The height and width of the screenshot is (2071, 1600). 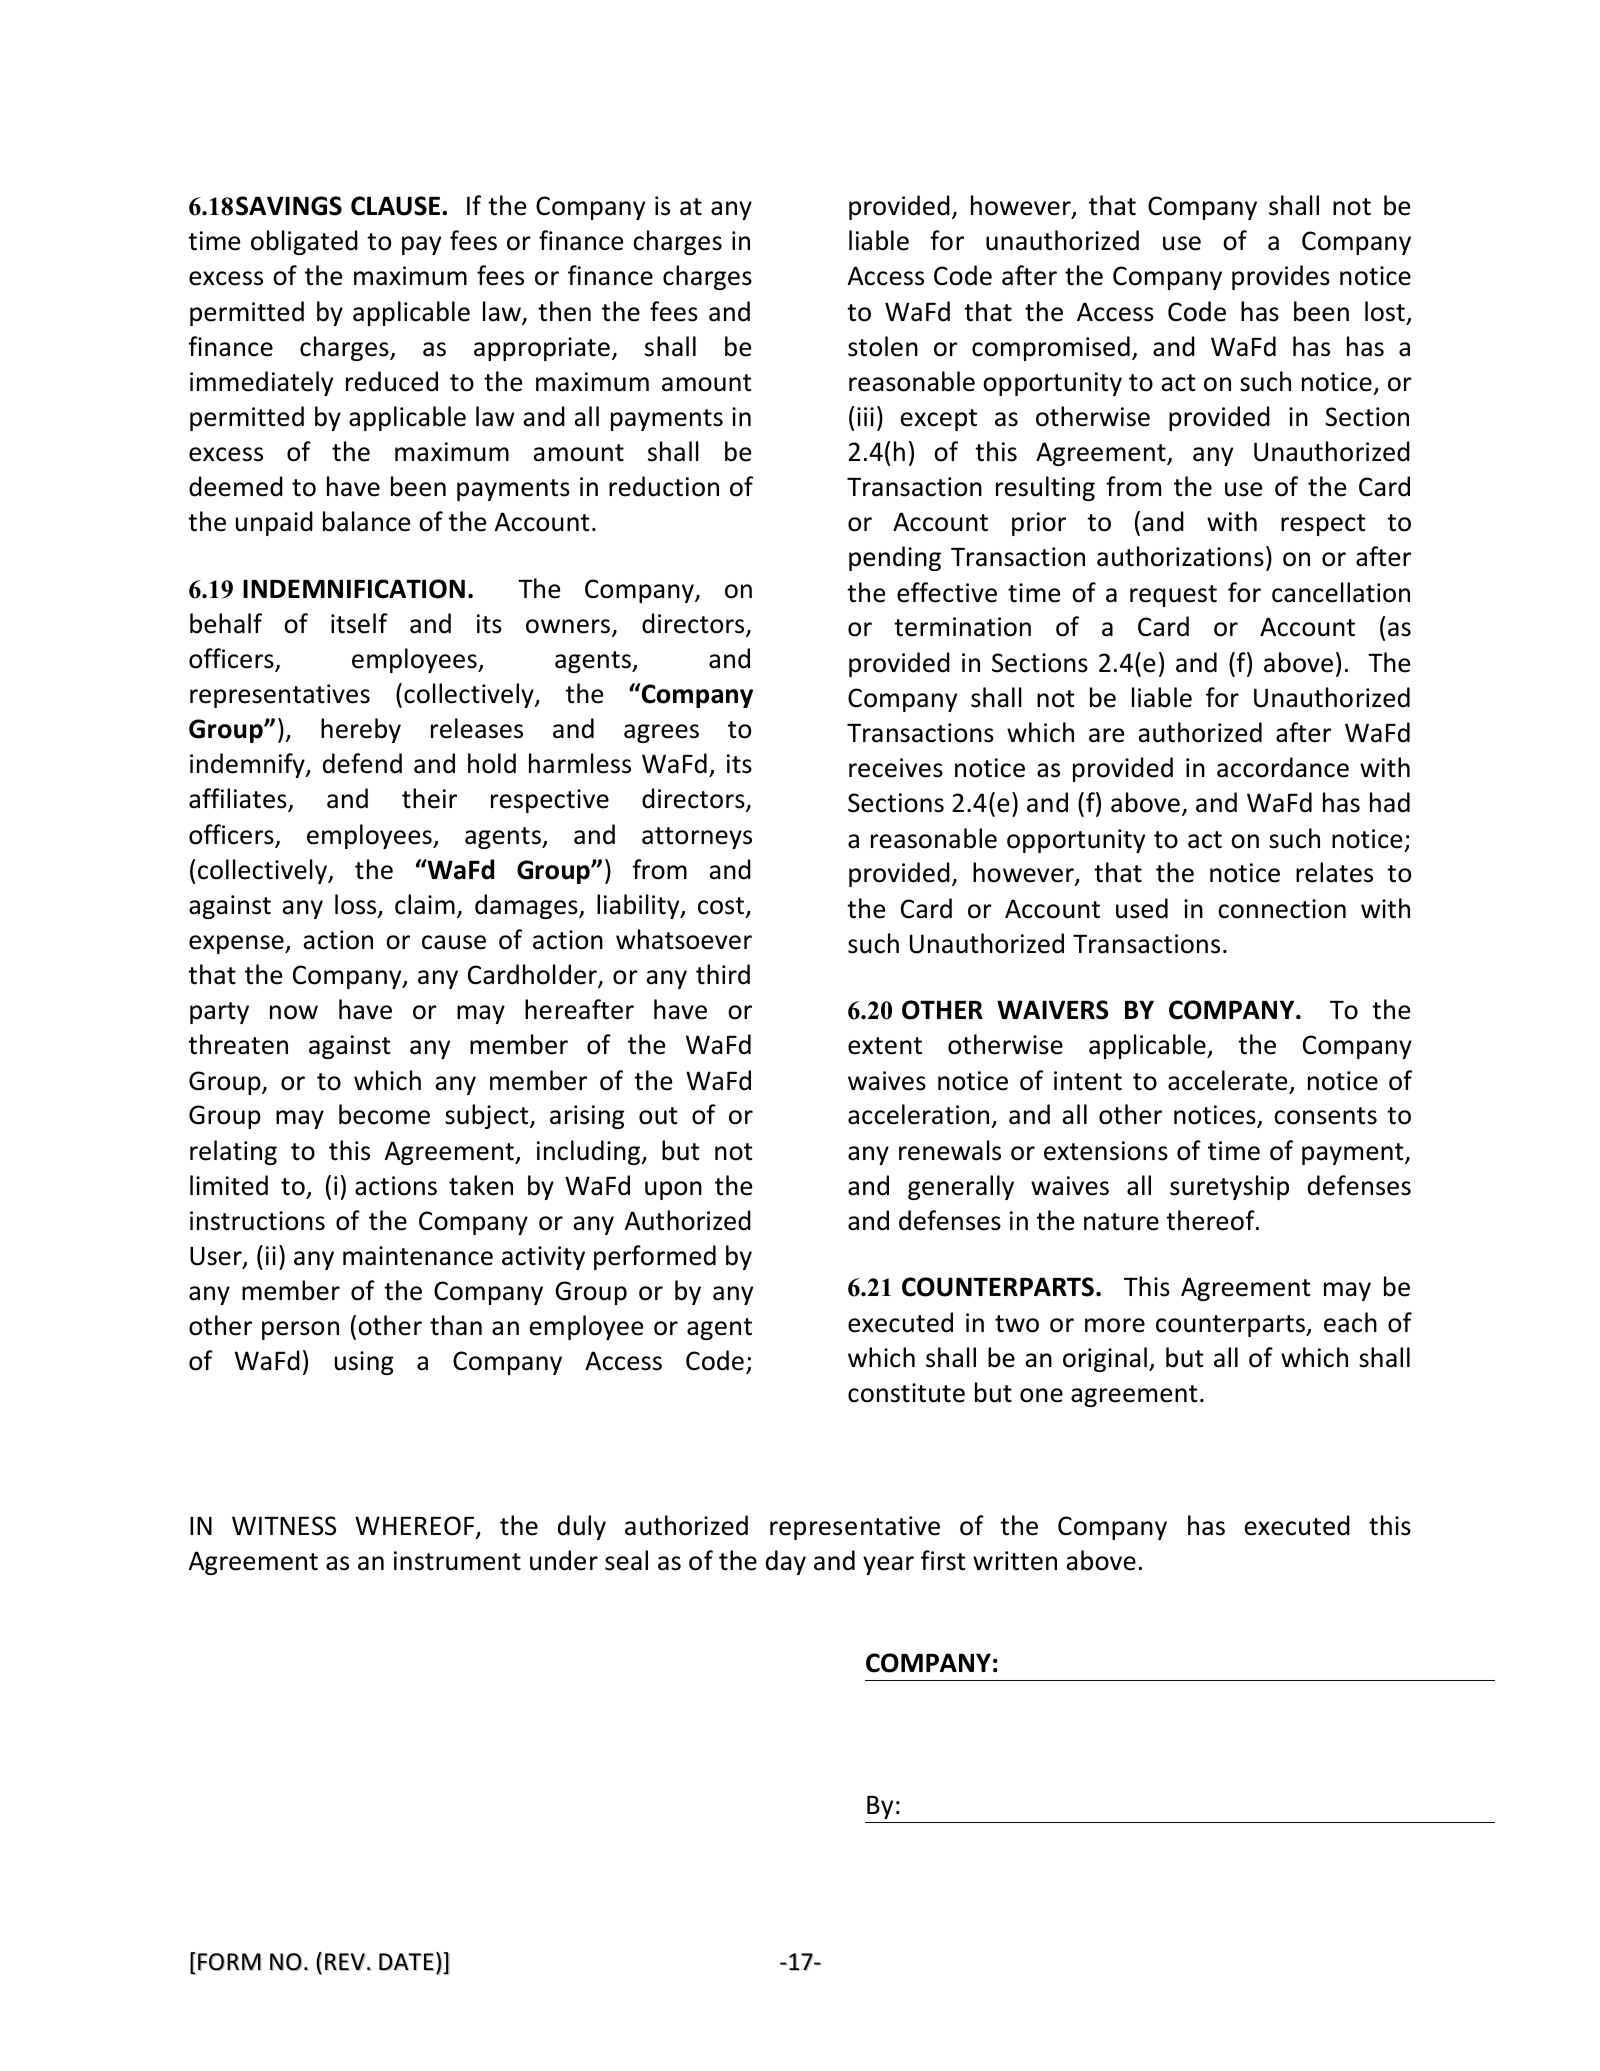 I want to click on request, so click(x=1173, y=596).
